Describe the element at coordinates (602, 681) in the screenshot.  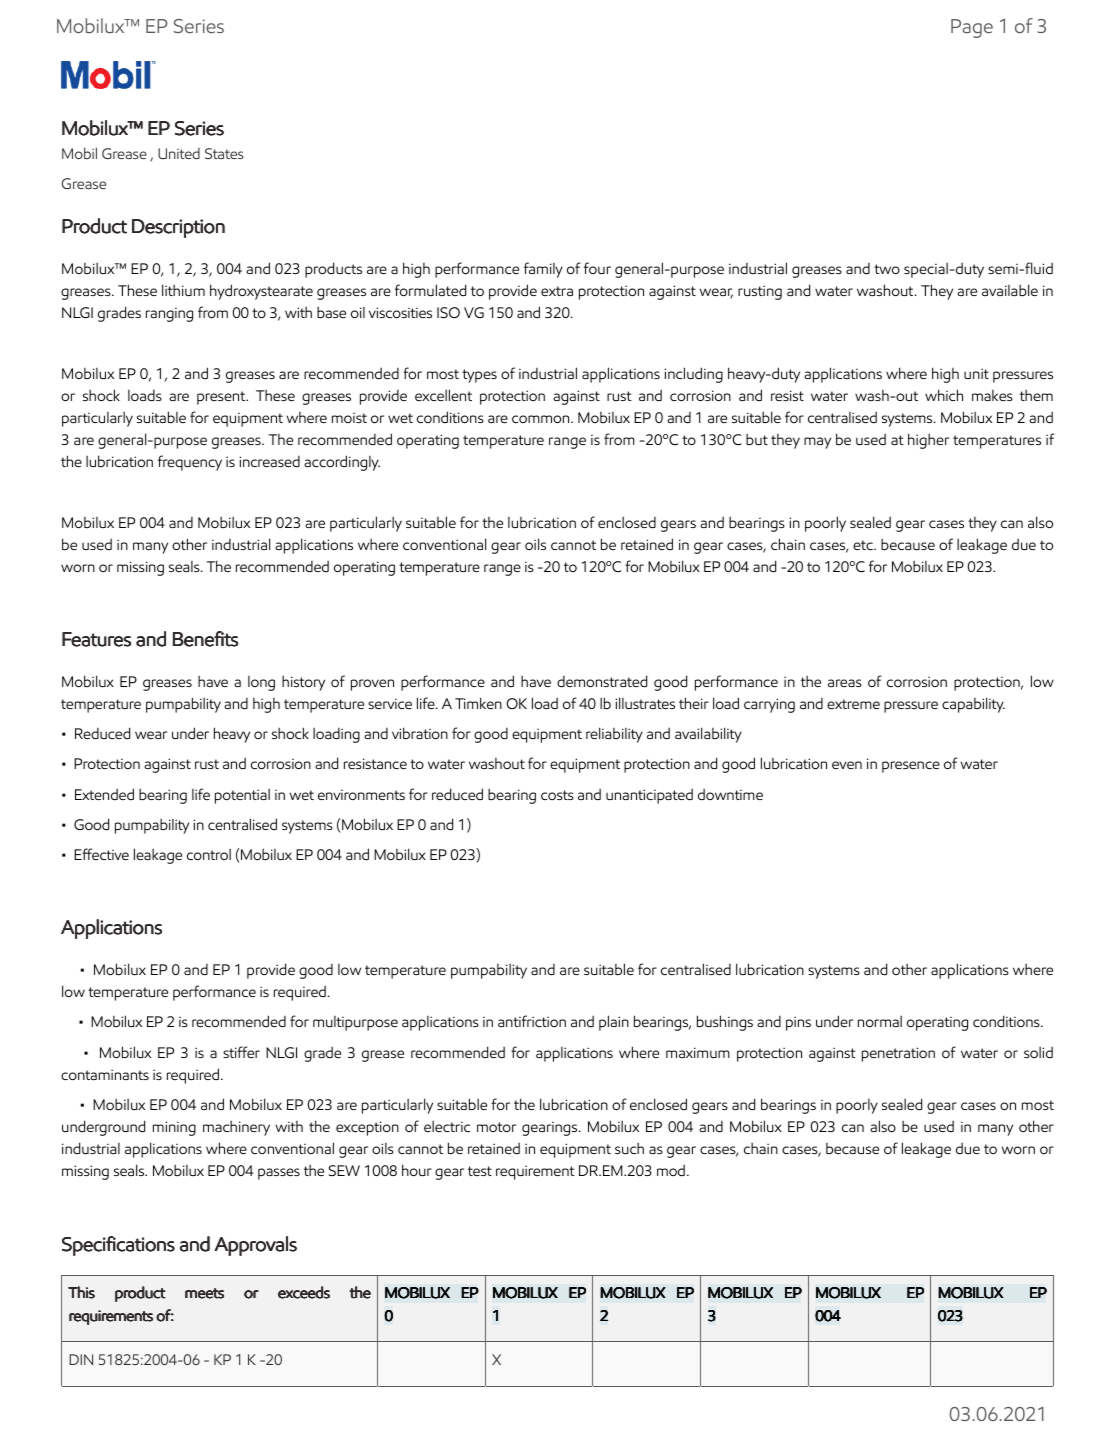
I see `demonstrated` at that location.
